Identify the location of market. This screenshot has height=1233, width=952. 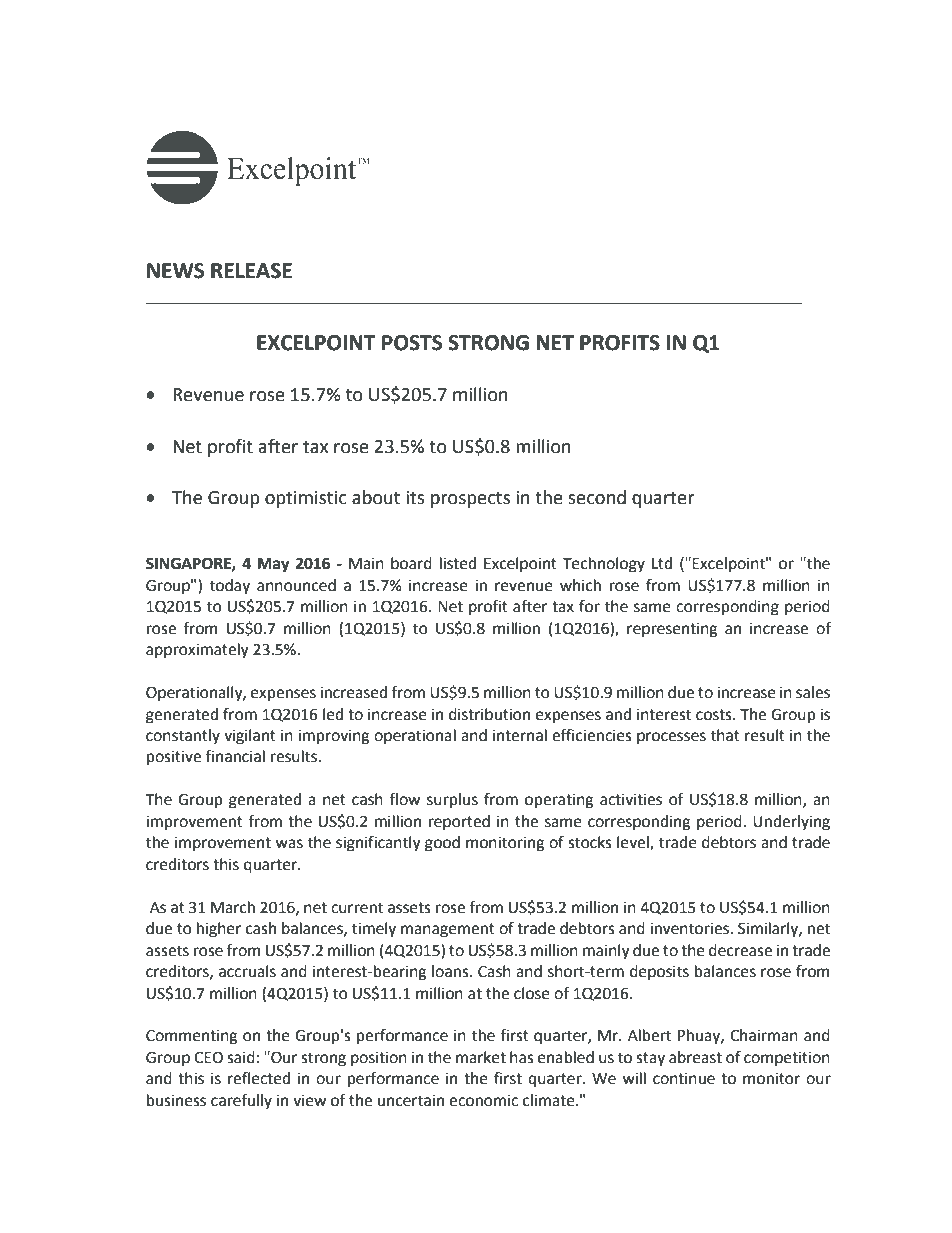
(481, 1057).
